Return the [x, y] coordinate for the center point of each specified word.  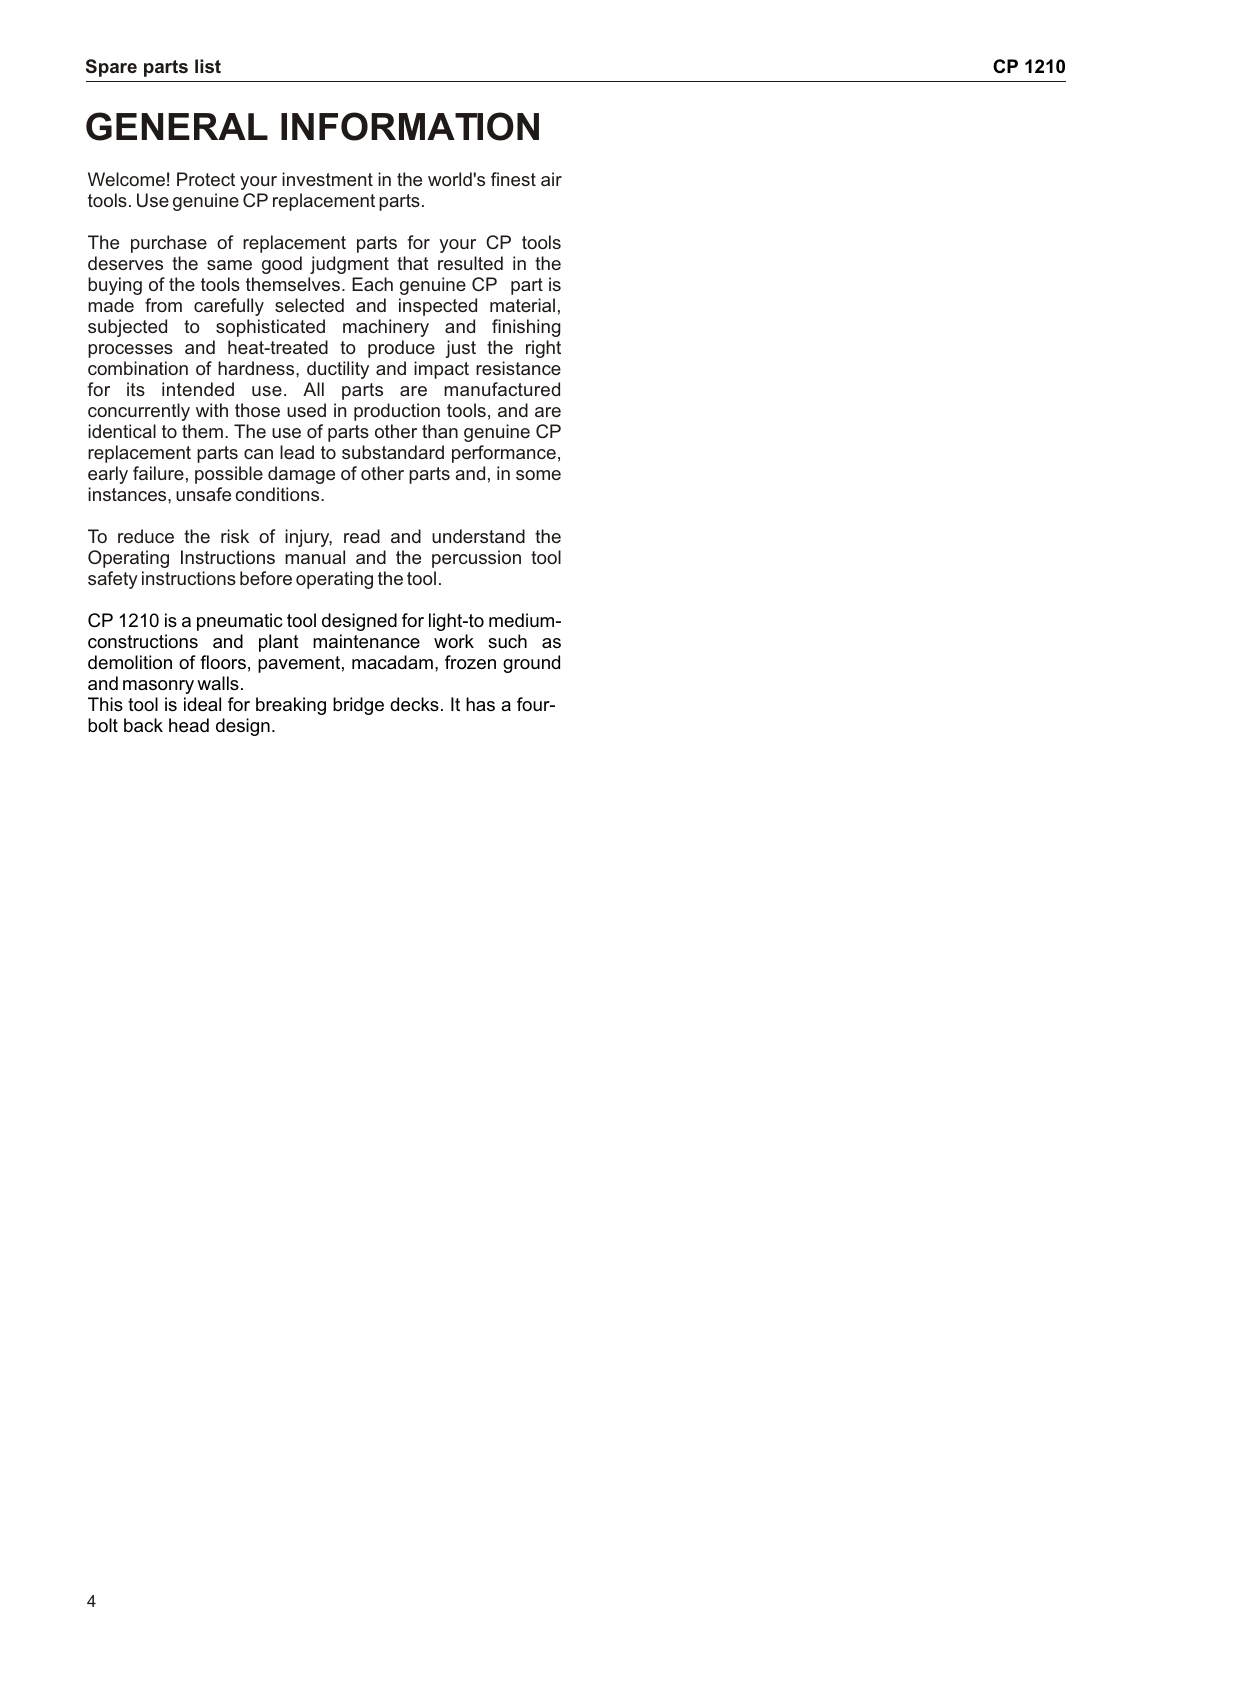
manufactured [502, 389]
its [136, 389]
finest [513, 179]
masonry [158, 687]
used [306, 410]
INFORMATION [410, 126]
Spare [111, 68]
